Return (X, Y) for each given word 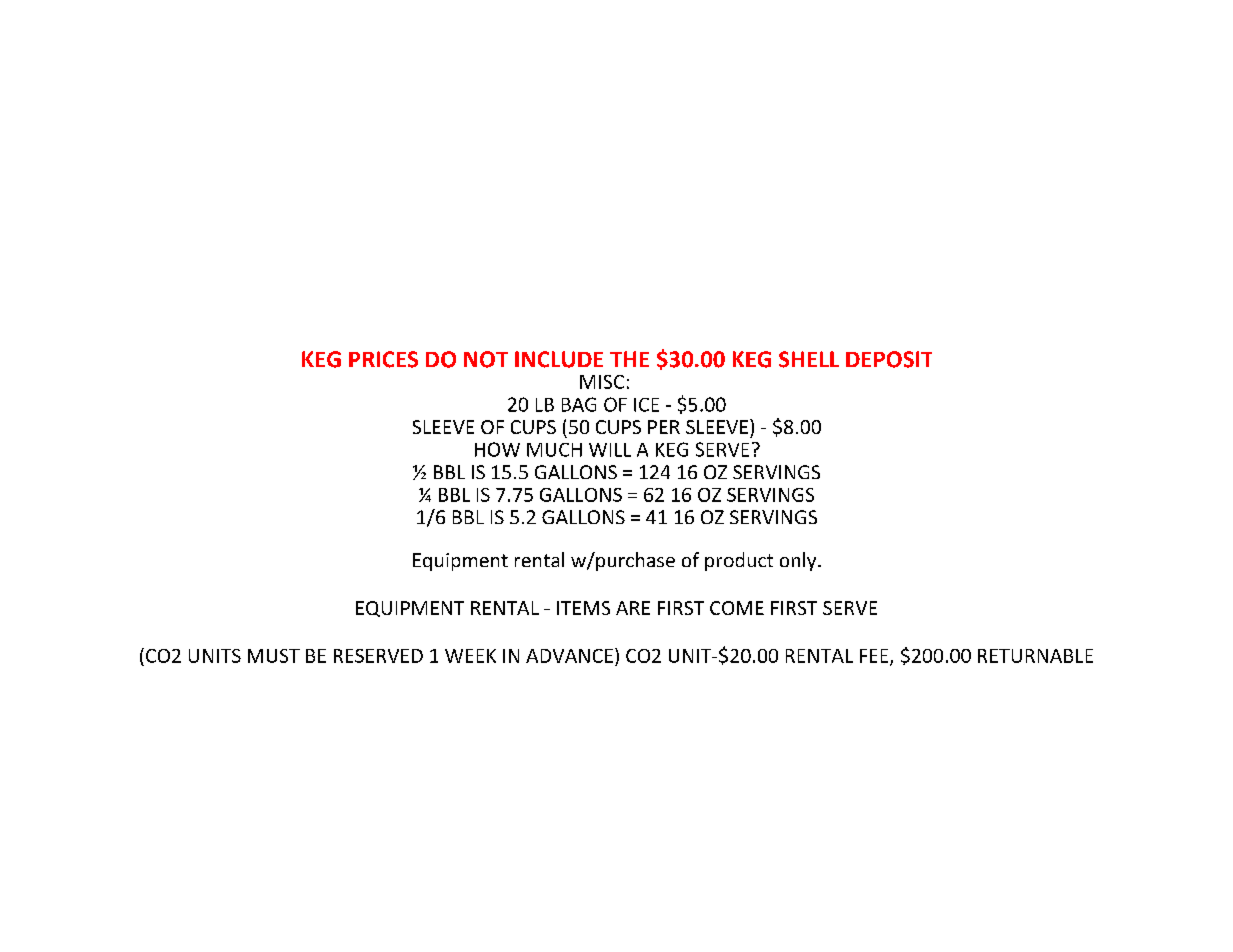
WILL (610, 450)
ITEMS (583, 608)
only (799, 561)
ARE (633, 608)
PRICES (383, 359)
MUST (274, 656)
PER (664, 427)
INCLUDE (559, 359)
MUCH (554, 450)
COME (737, 608)
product (739, 561)
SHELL (809, 359)
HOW (497, 449)
